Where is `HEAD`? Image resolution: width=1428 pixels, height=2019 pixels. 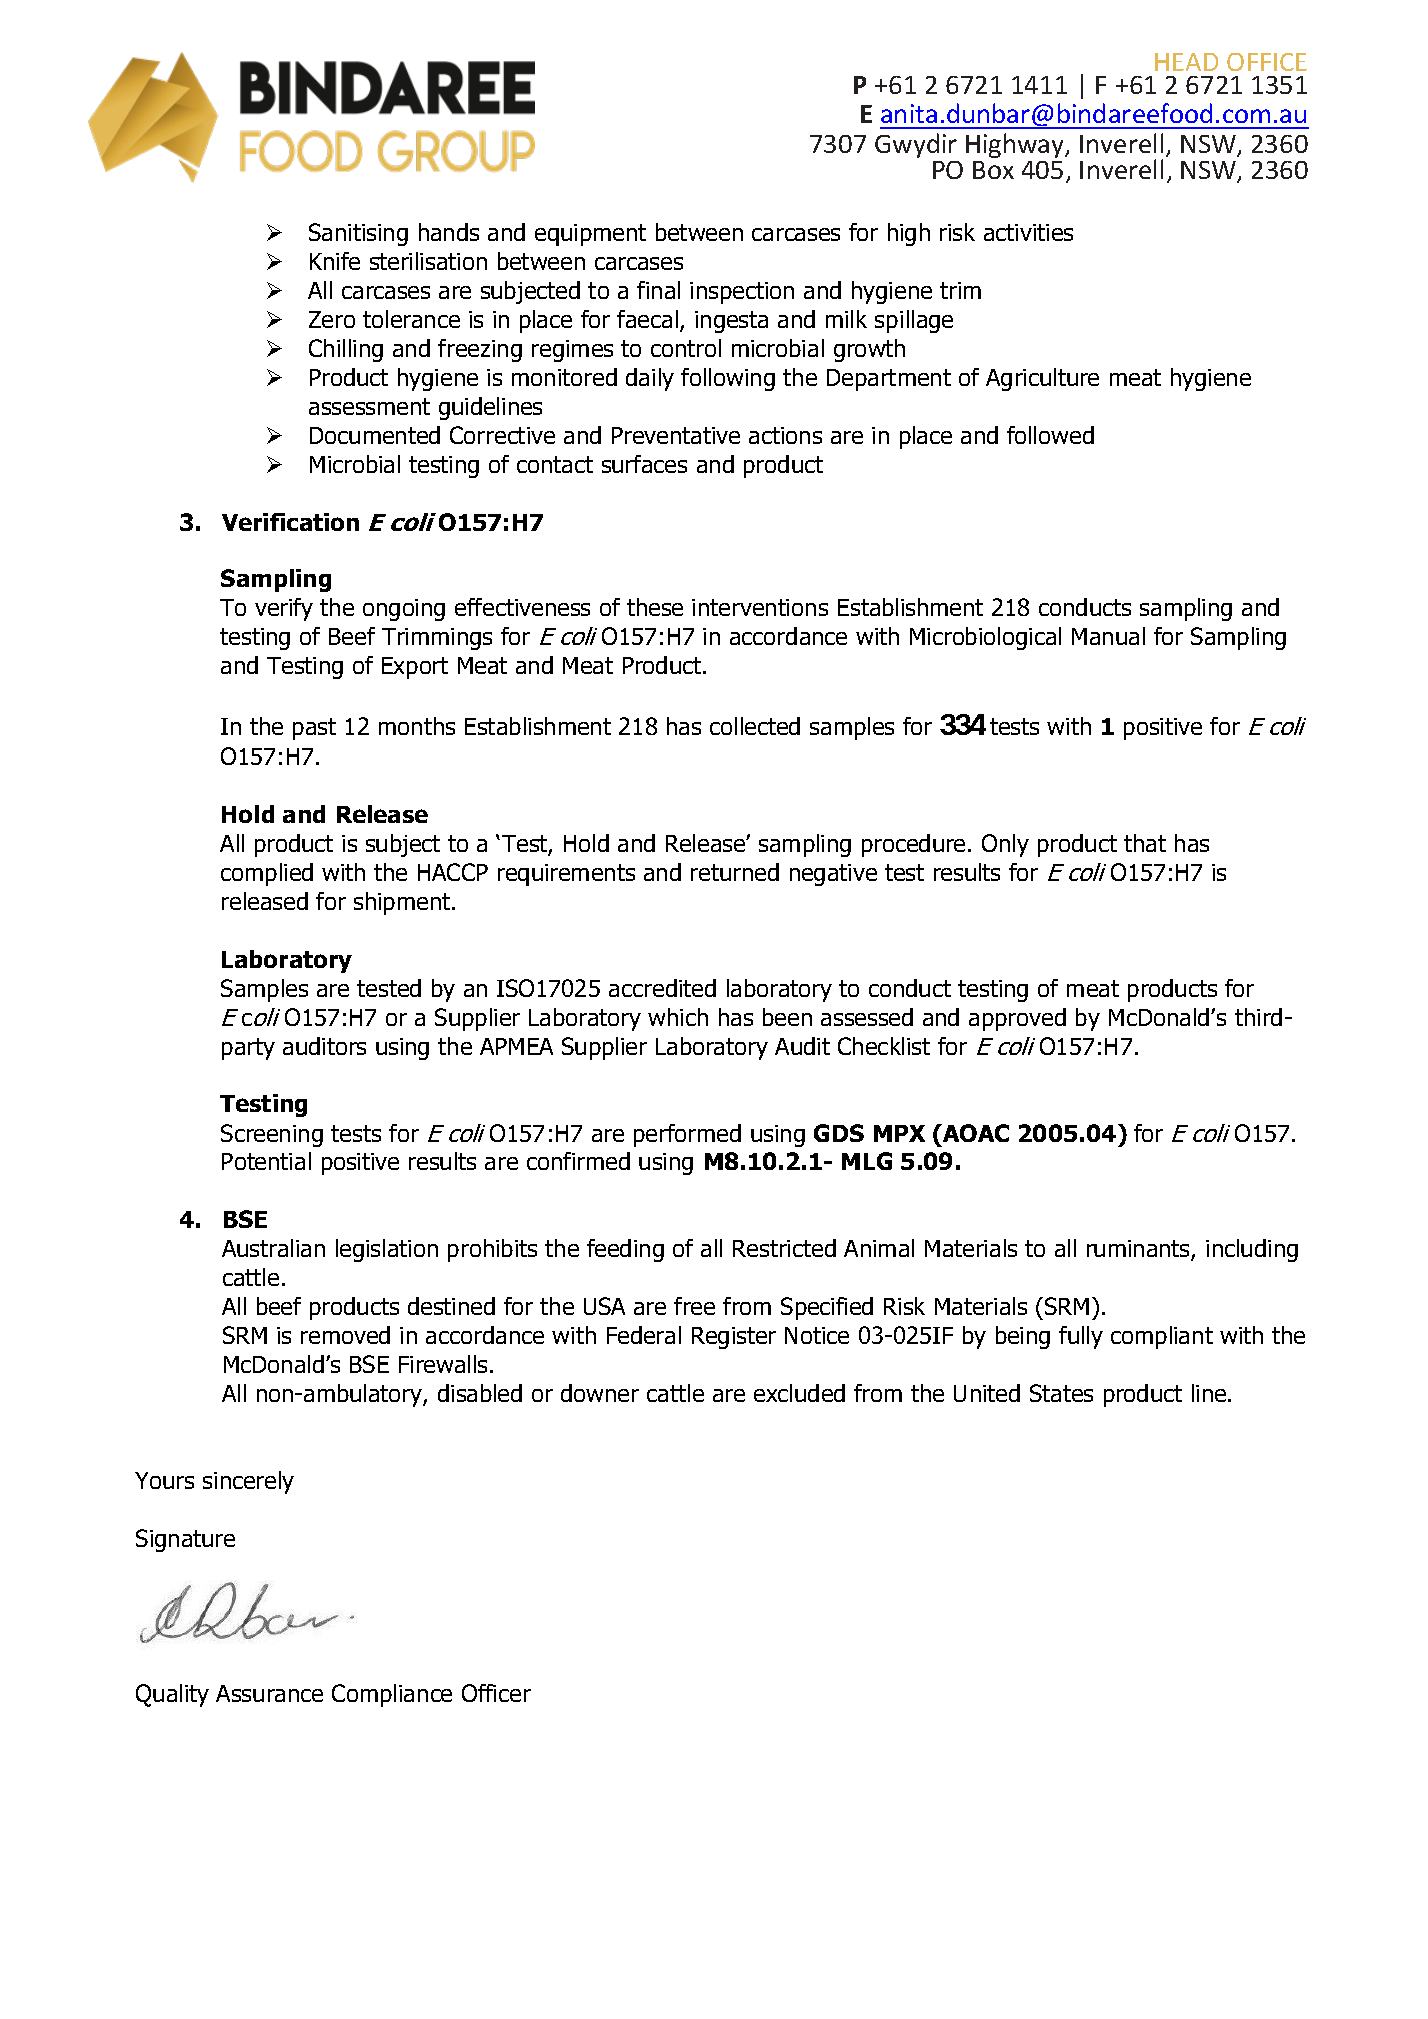 HEAD is located at coordinates (1186, 62).
